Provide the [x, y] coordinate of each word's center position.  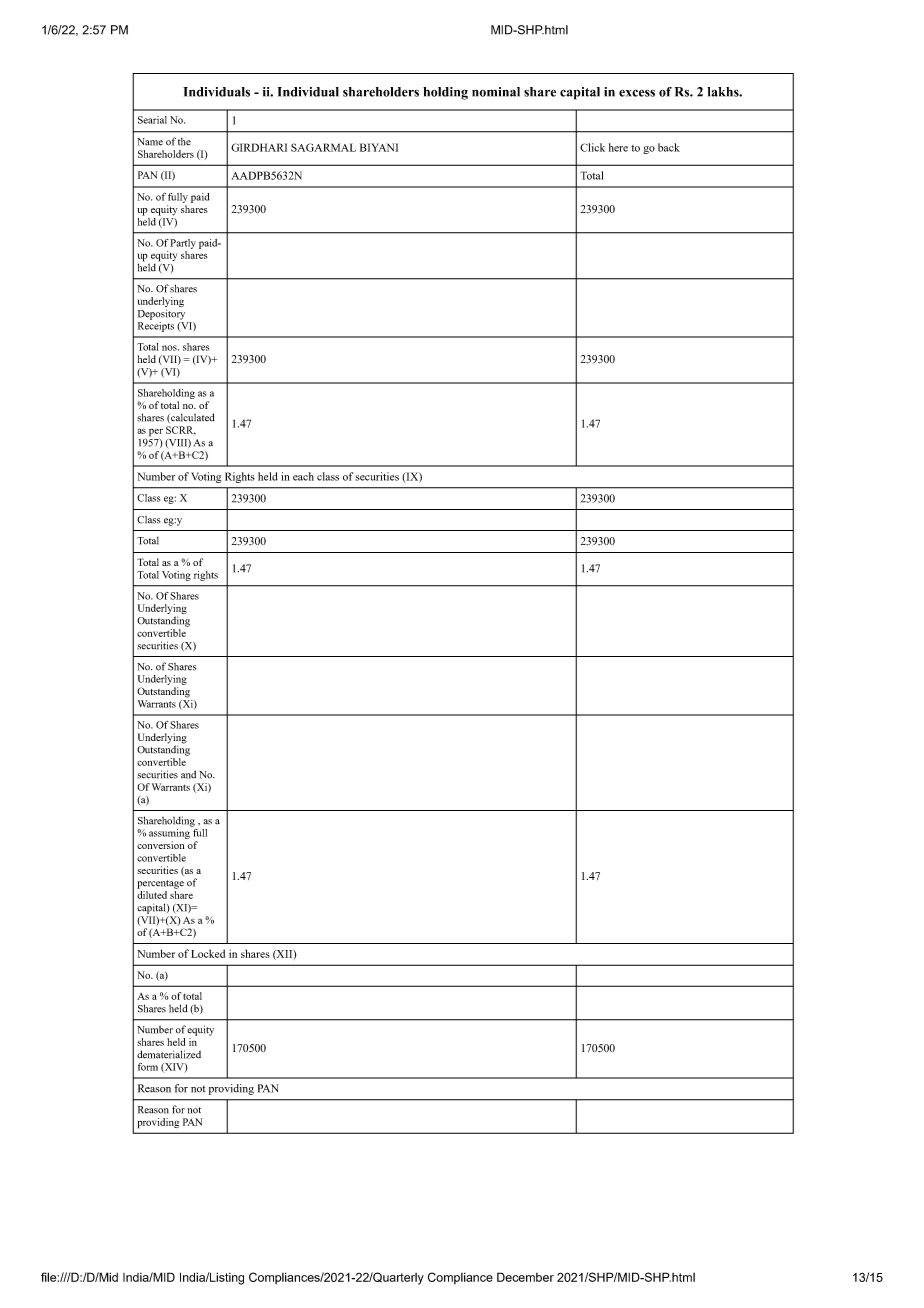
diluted [152, 895]
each [303, 476]
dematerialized [169, 1054]
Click [592, 147]
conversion [160, 845]
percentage [160, 884]
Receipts [156, 325]
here [618, 147]
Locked [208, 953]
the [184, 142]
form [148, 1067]
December [525, 1277]
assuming [170, 832]
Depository [161, 314]
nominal [496, 92]
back [669, 147]
